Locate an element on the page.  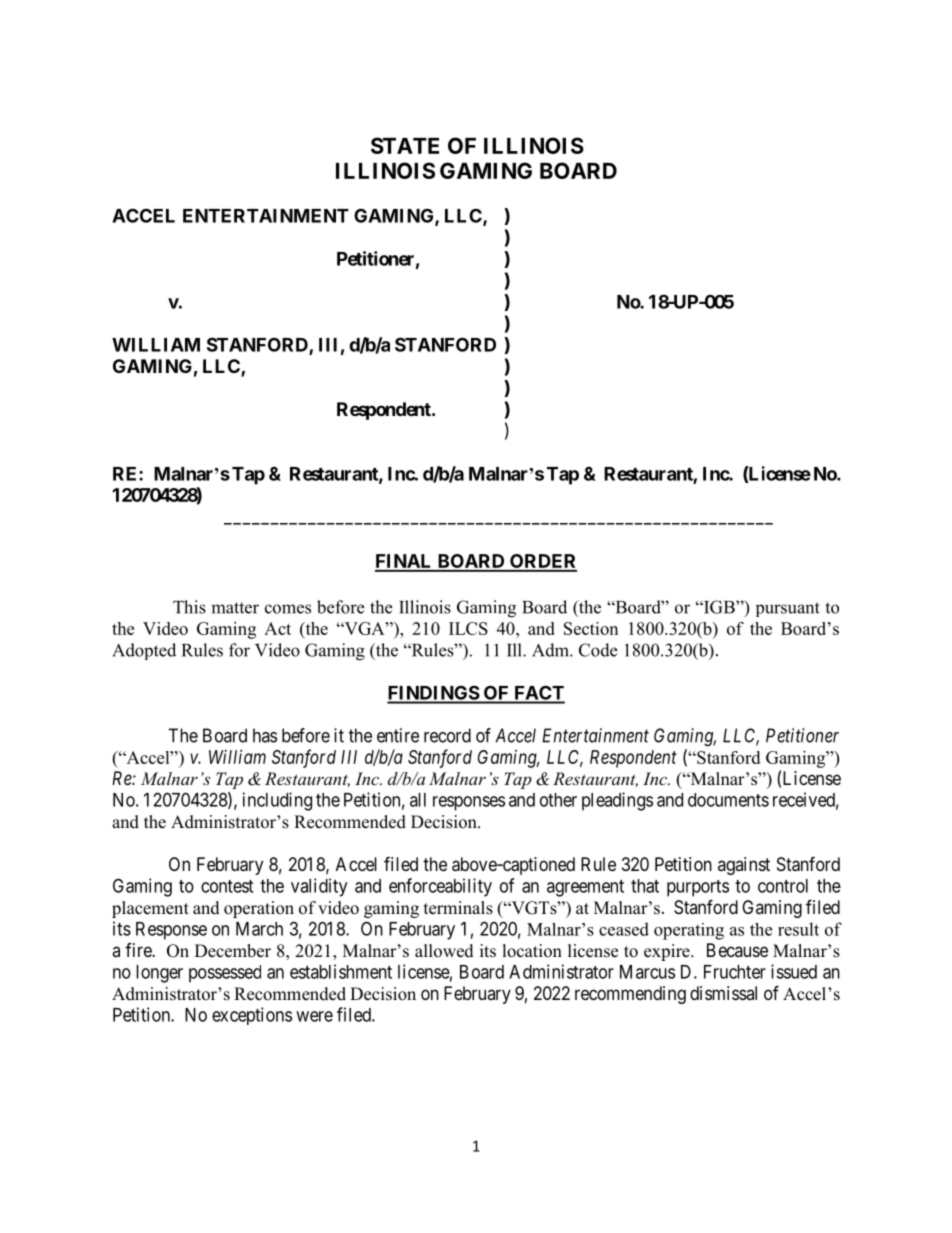
pursuant is located at coordinates (788, 609).
